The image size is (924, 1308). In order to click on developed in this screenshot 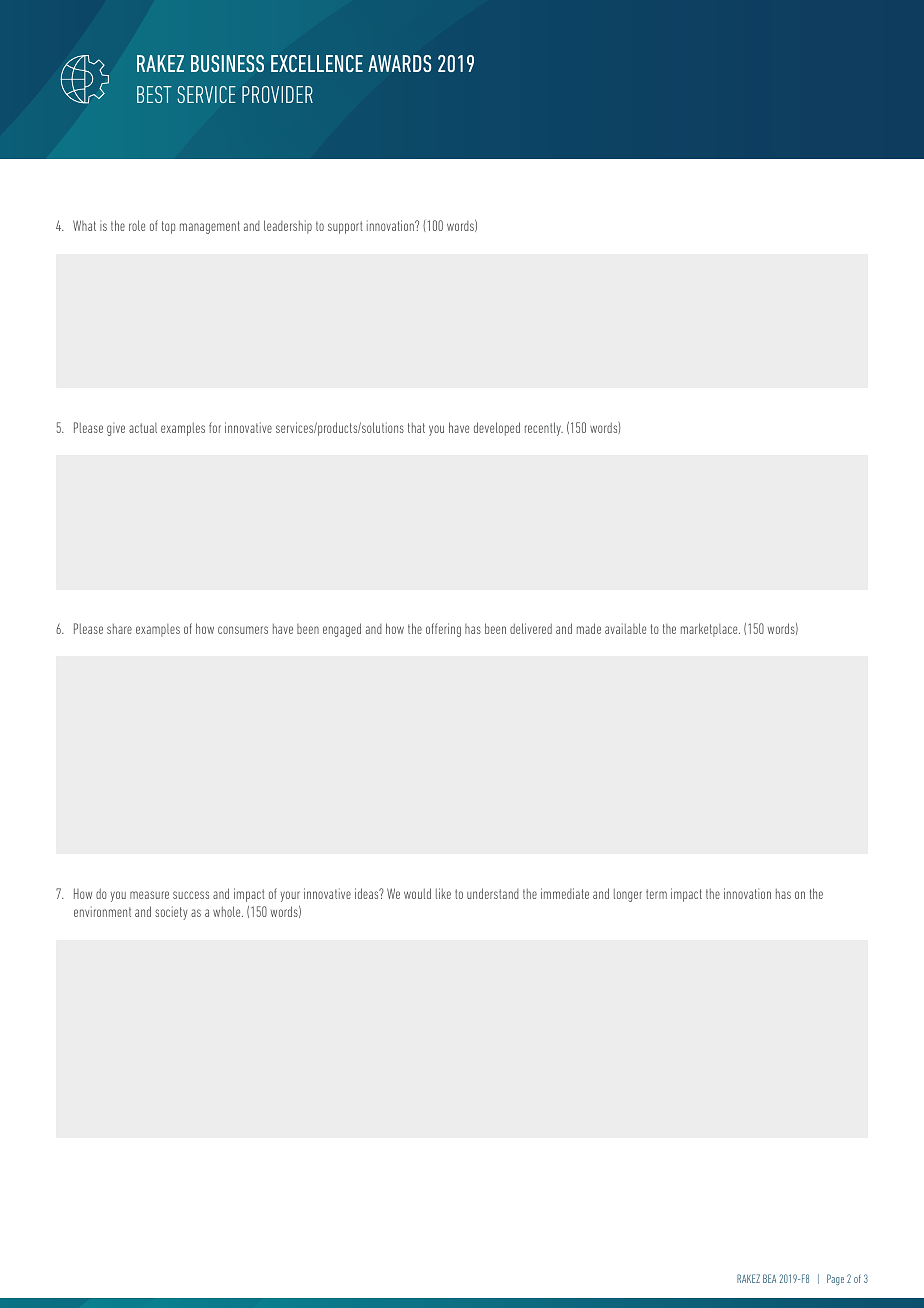, I will do `click(497, 429)`.
